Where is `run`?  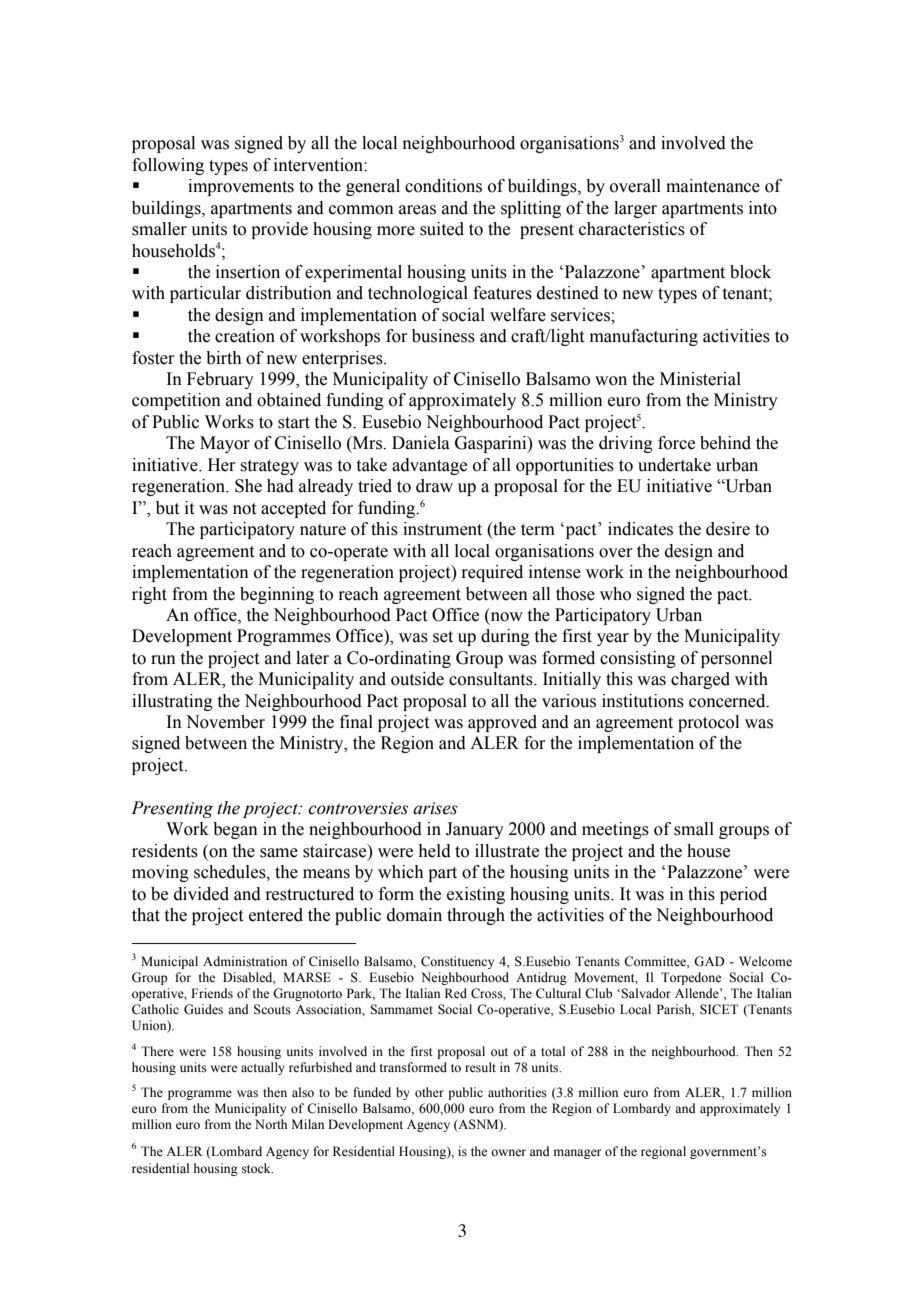
run is located at coordinates (163, 660).
